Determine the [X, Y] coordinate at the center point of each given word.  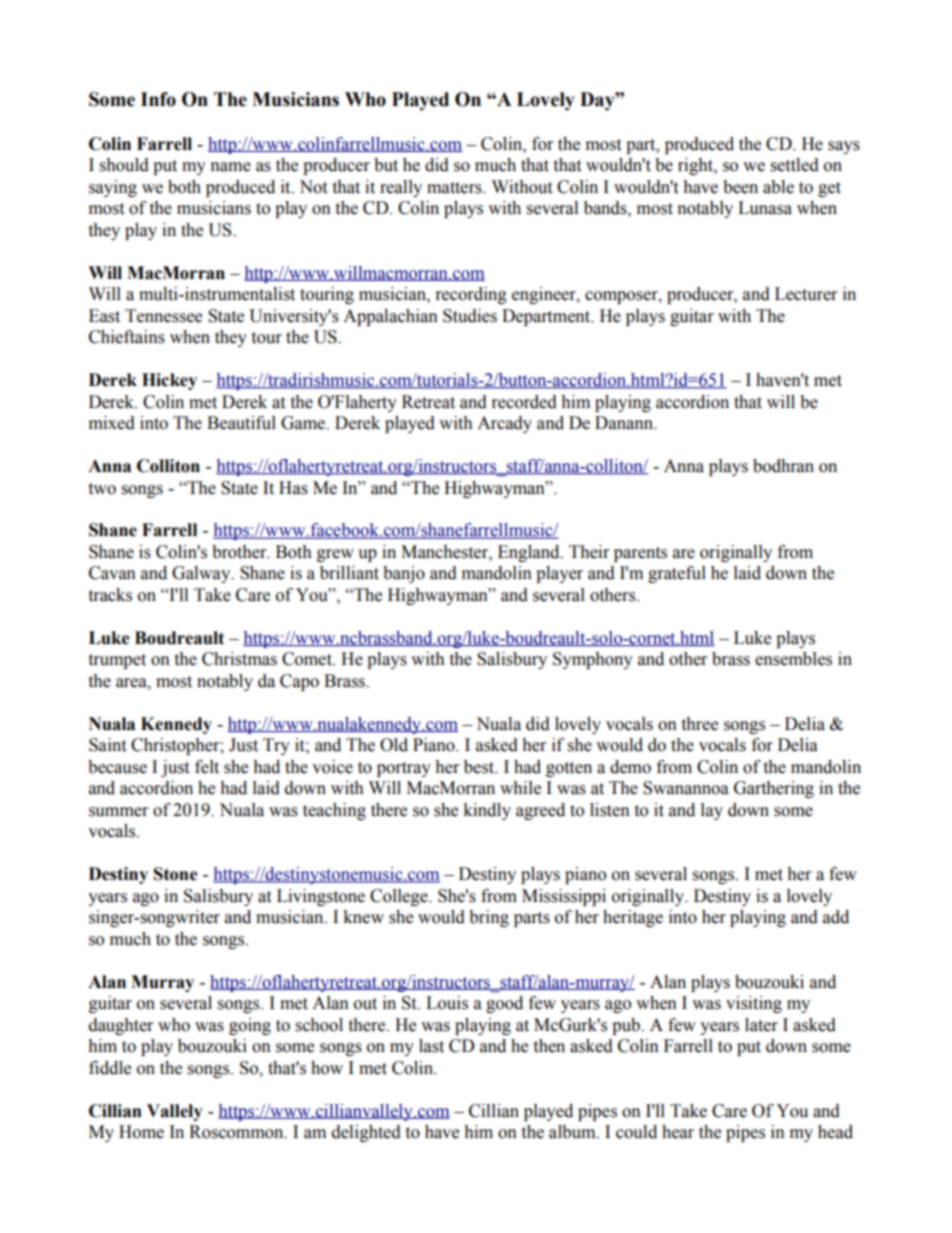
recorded [524, 402]
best [480, 767]
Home [141, 1132]
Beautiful [241, 423]
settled [795, 165]
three [699, 724]
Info [158, 99]
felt [207, 767]
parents [640, 554]
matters [455, 188]
